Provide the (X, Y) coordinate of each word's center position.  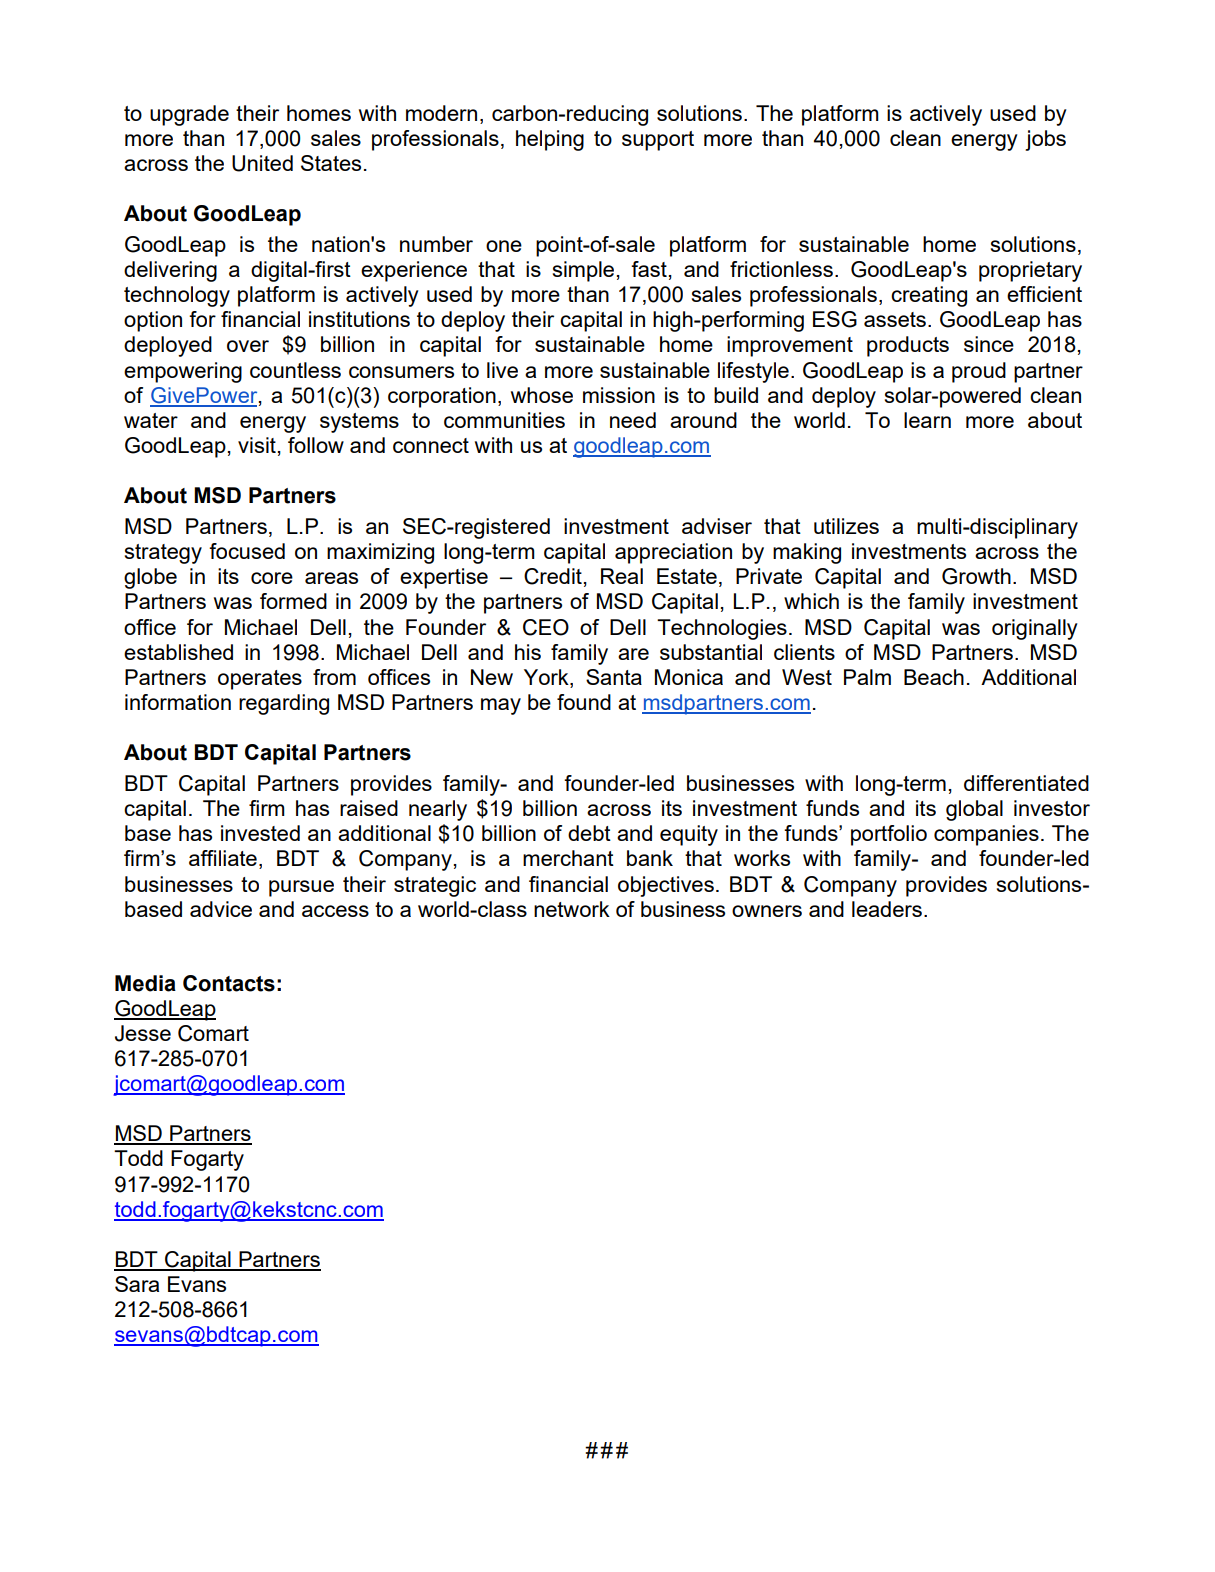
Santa (614, 677)
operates (260, 680)
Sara (137, 1284)
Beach (934, 677)
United (262, 163)
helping (550, 140)
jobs (1045, 140)
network (572, 909)
